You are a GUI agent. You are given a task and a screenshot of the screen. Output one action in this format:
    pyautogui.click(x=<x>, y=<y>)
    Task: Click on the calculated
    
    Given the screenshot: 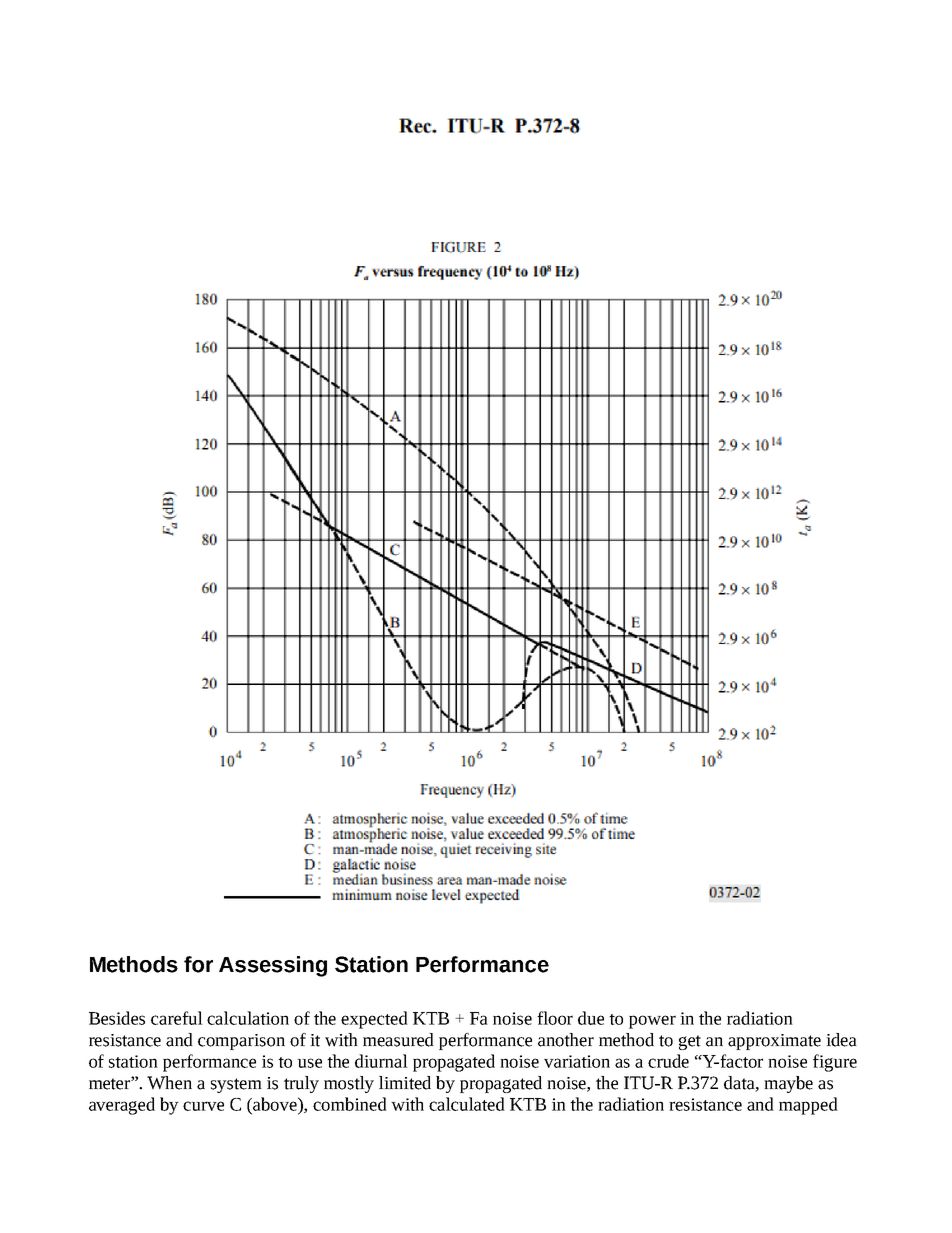 What is the action you would take?
    pyautogui.click(x=467, y=1104)
